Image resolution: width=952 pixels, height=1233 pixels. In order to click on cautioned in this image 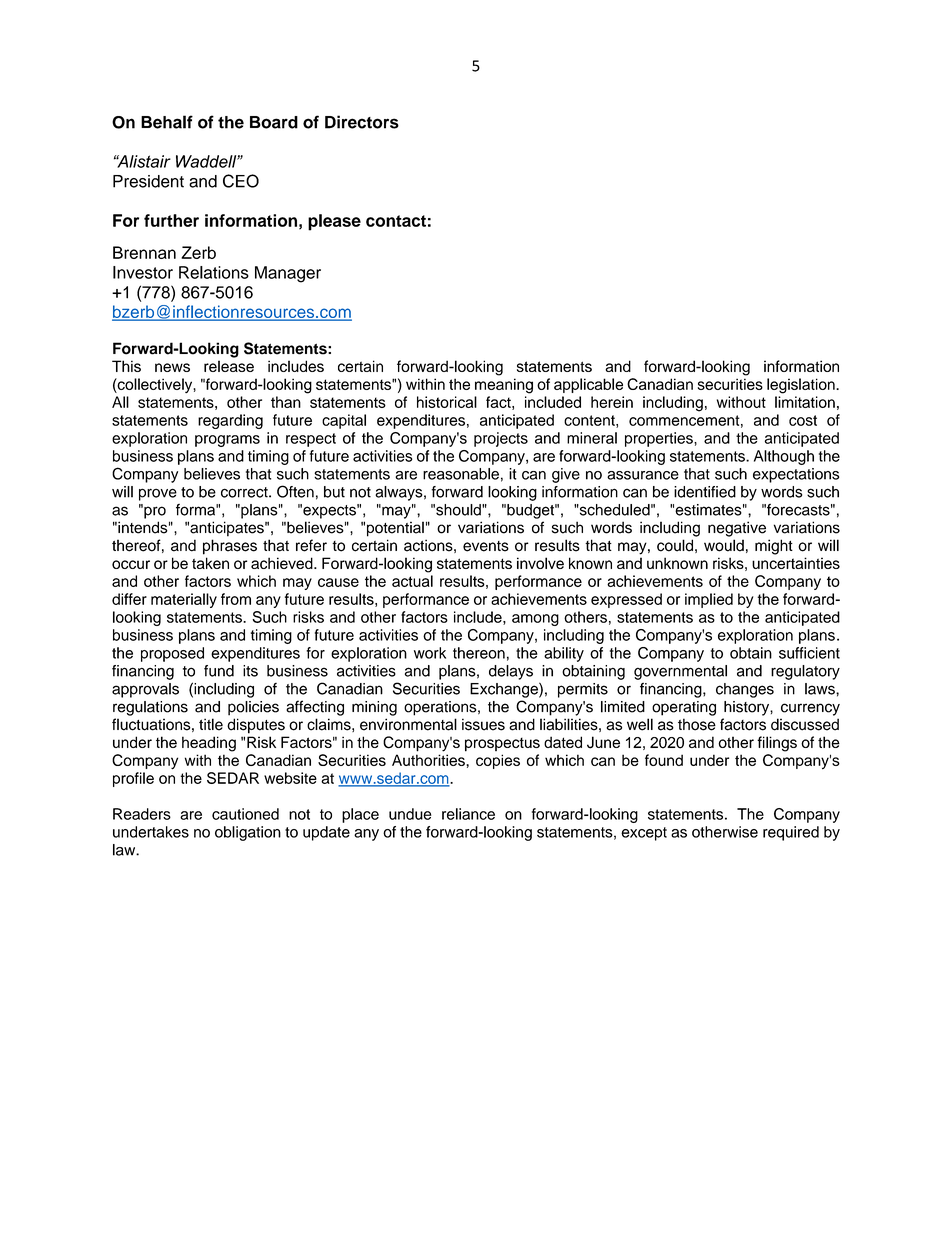, I will do `click(245, 814)`.
